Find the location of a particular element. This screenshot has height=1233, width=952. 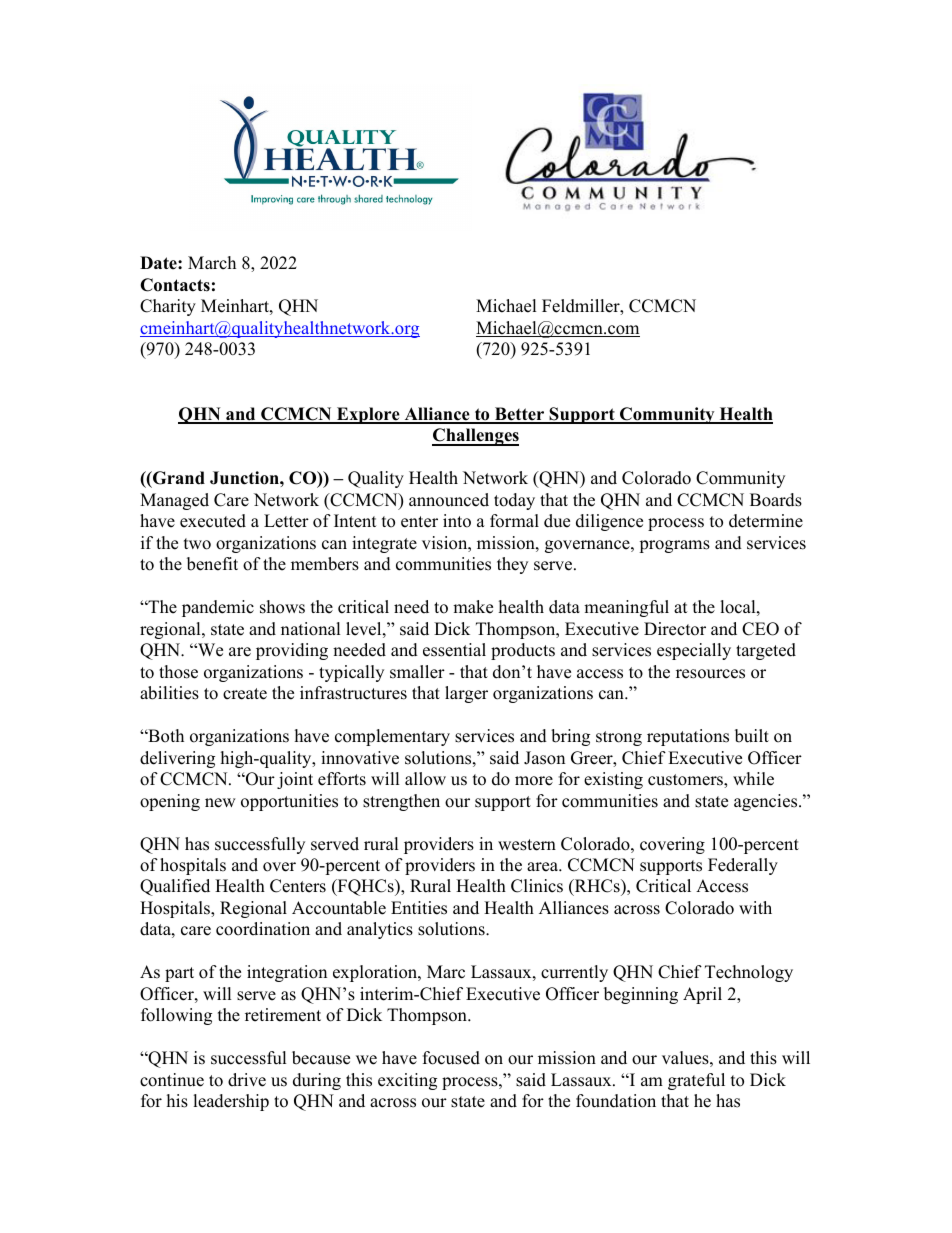

executed is located at coordinates (213, 521).
